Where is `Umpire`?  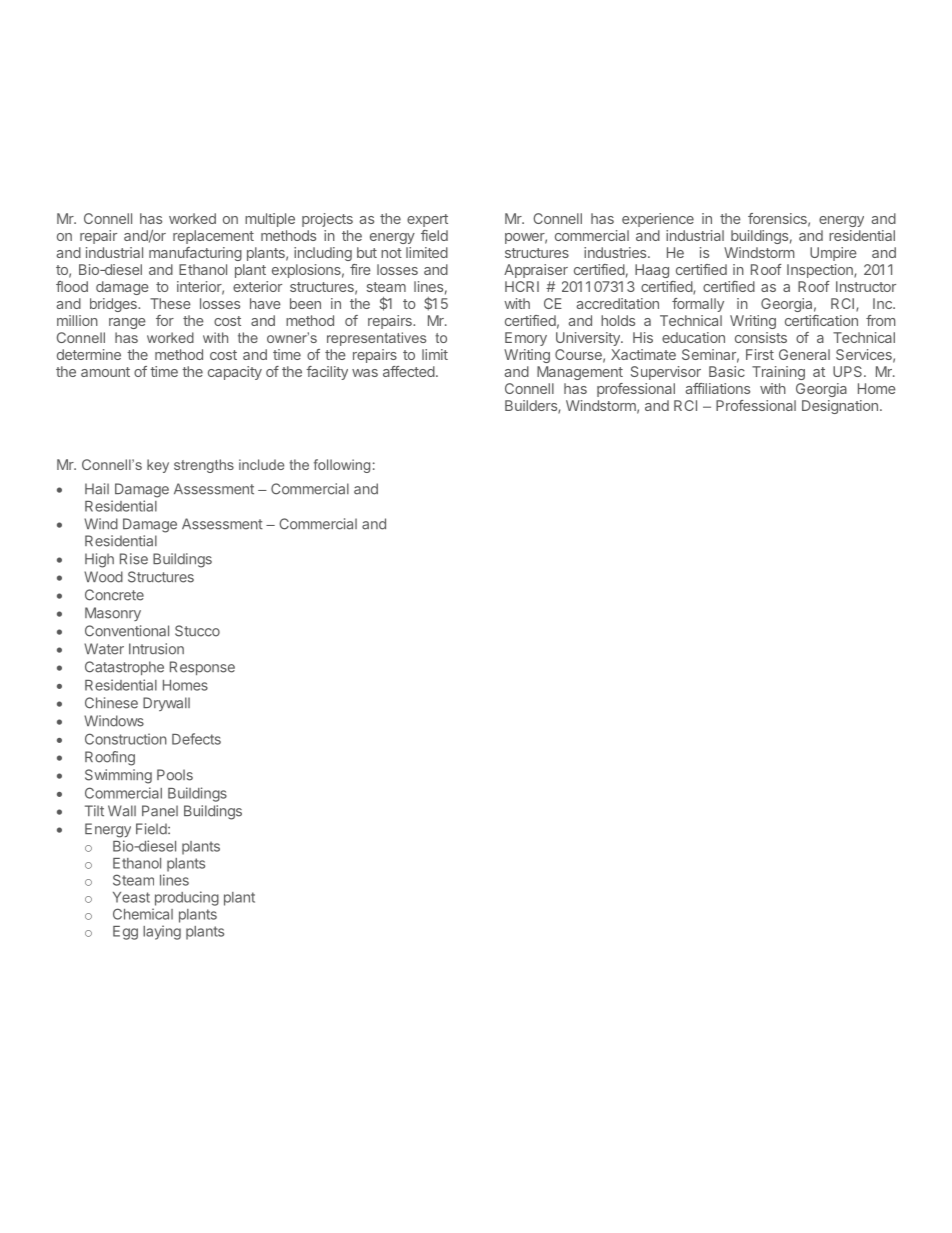
Umpire is located at coordinates (833, 254).
